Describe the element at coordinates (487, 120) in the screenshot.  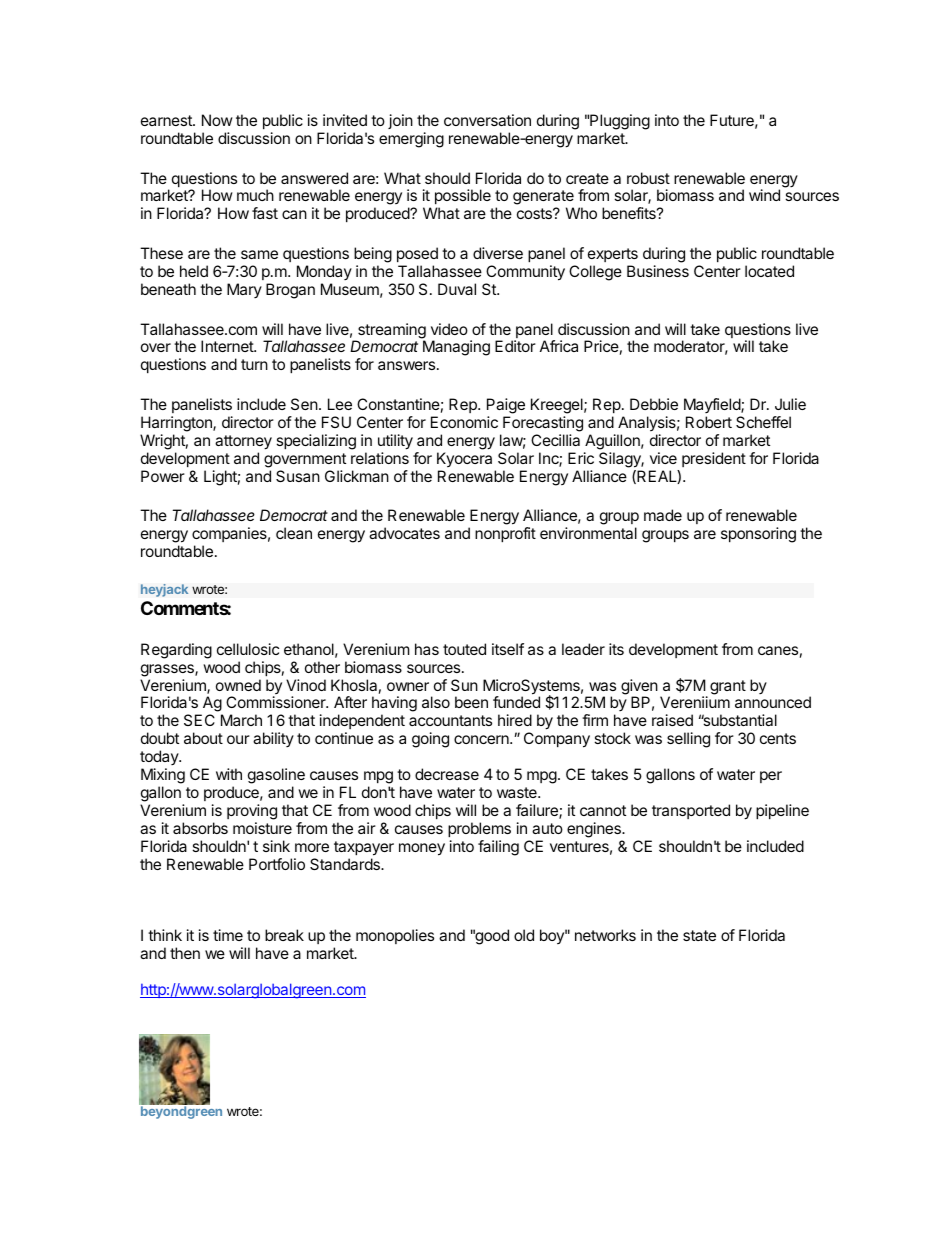
I see `conversation` at that location.
